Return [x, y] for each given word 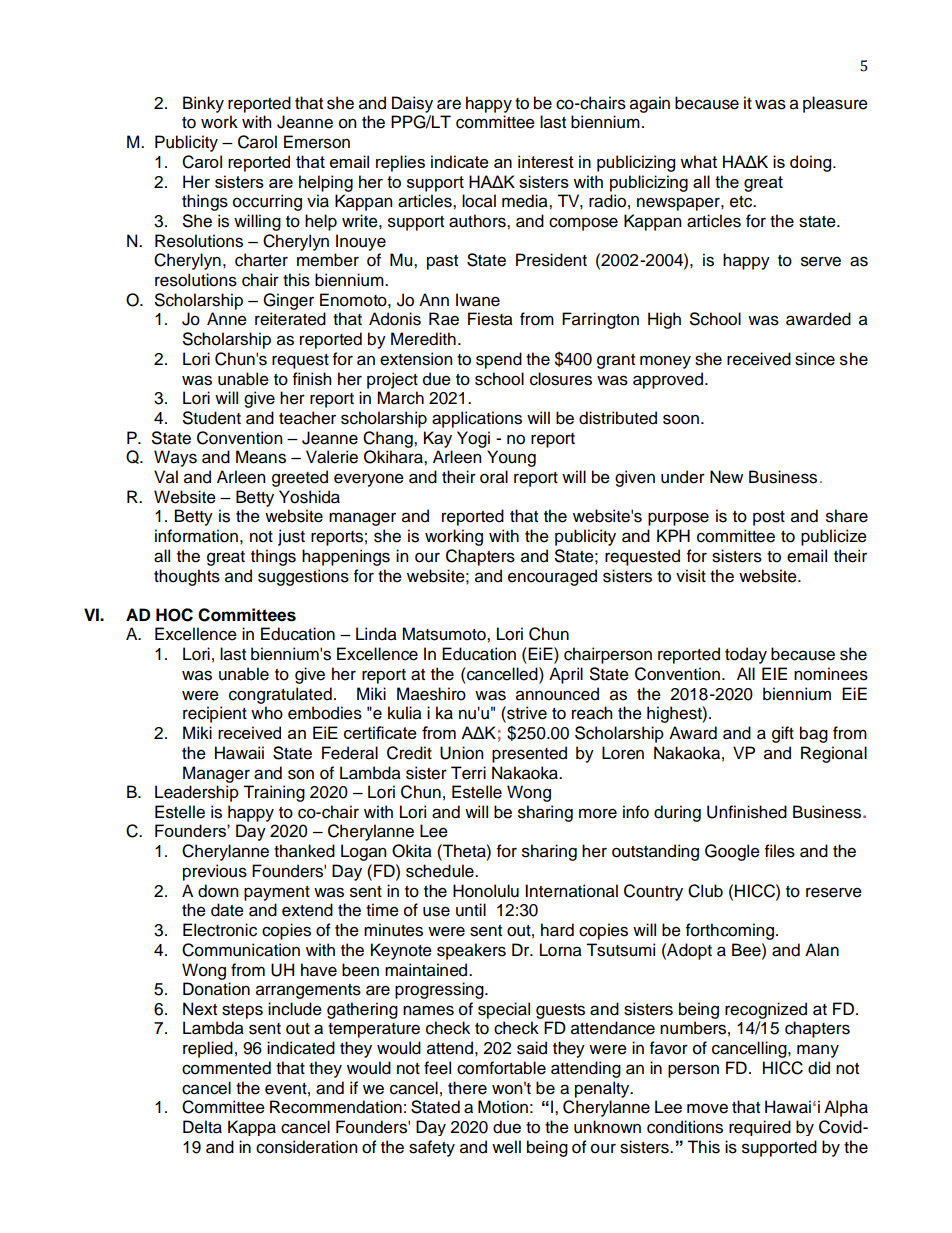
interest [546, 161]
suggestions [303, 577]
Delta [202, 1127]
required [760, 1128]
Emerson [317, 142]
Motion [503, 1107]
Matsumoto [445, 634]
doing [812, 163]
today [746, 655]
